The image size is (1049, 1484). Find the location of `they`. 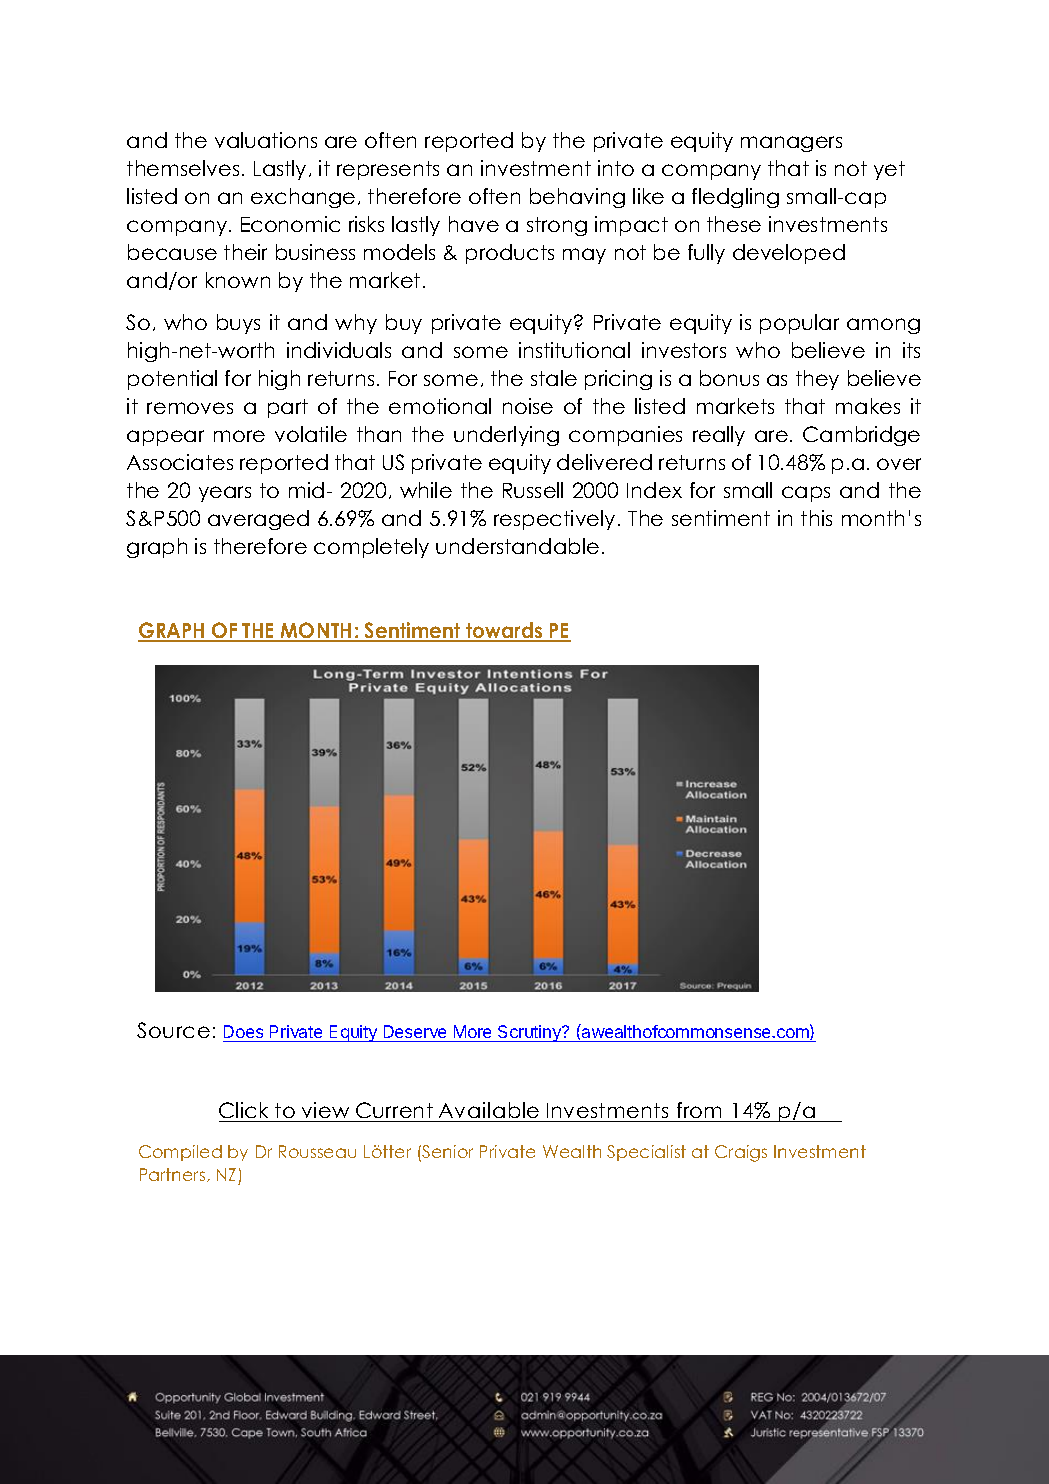

they is located at coordinates (817, 380).
